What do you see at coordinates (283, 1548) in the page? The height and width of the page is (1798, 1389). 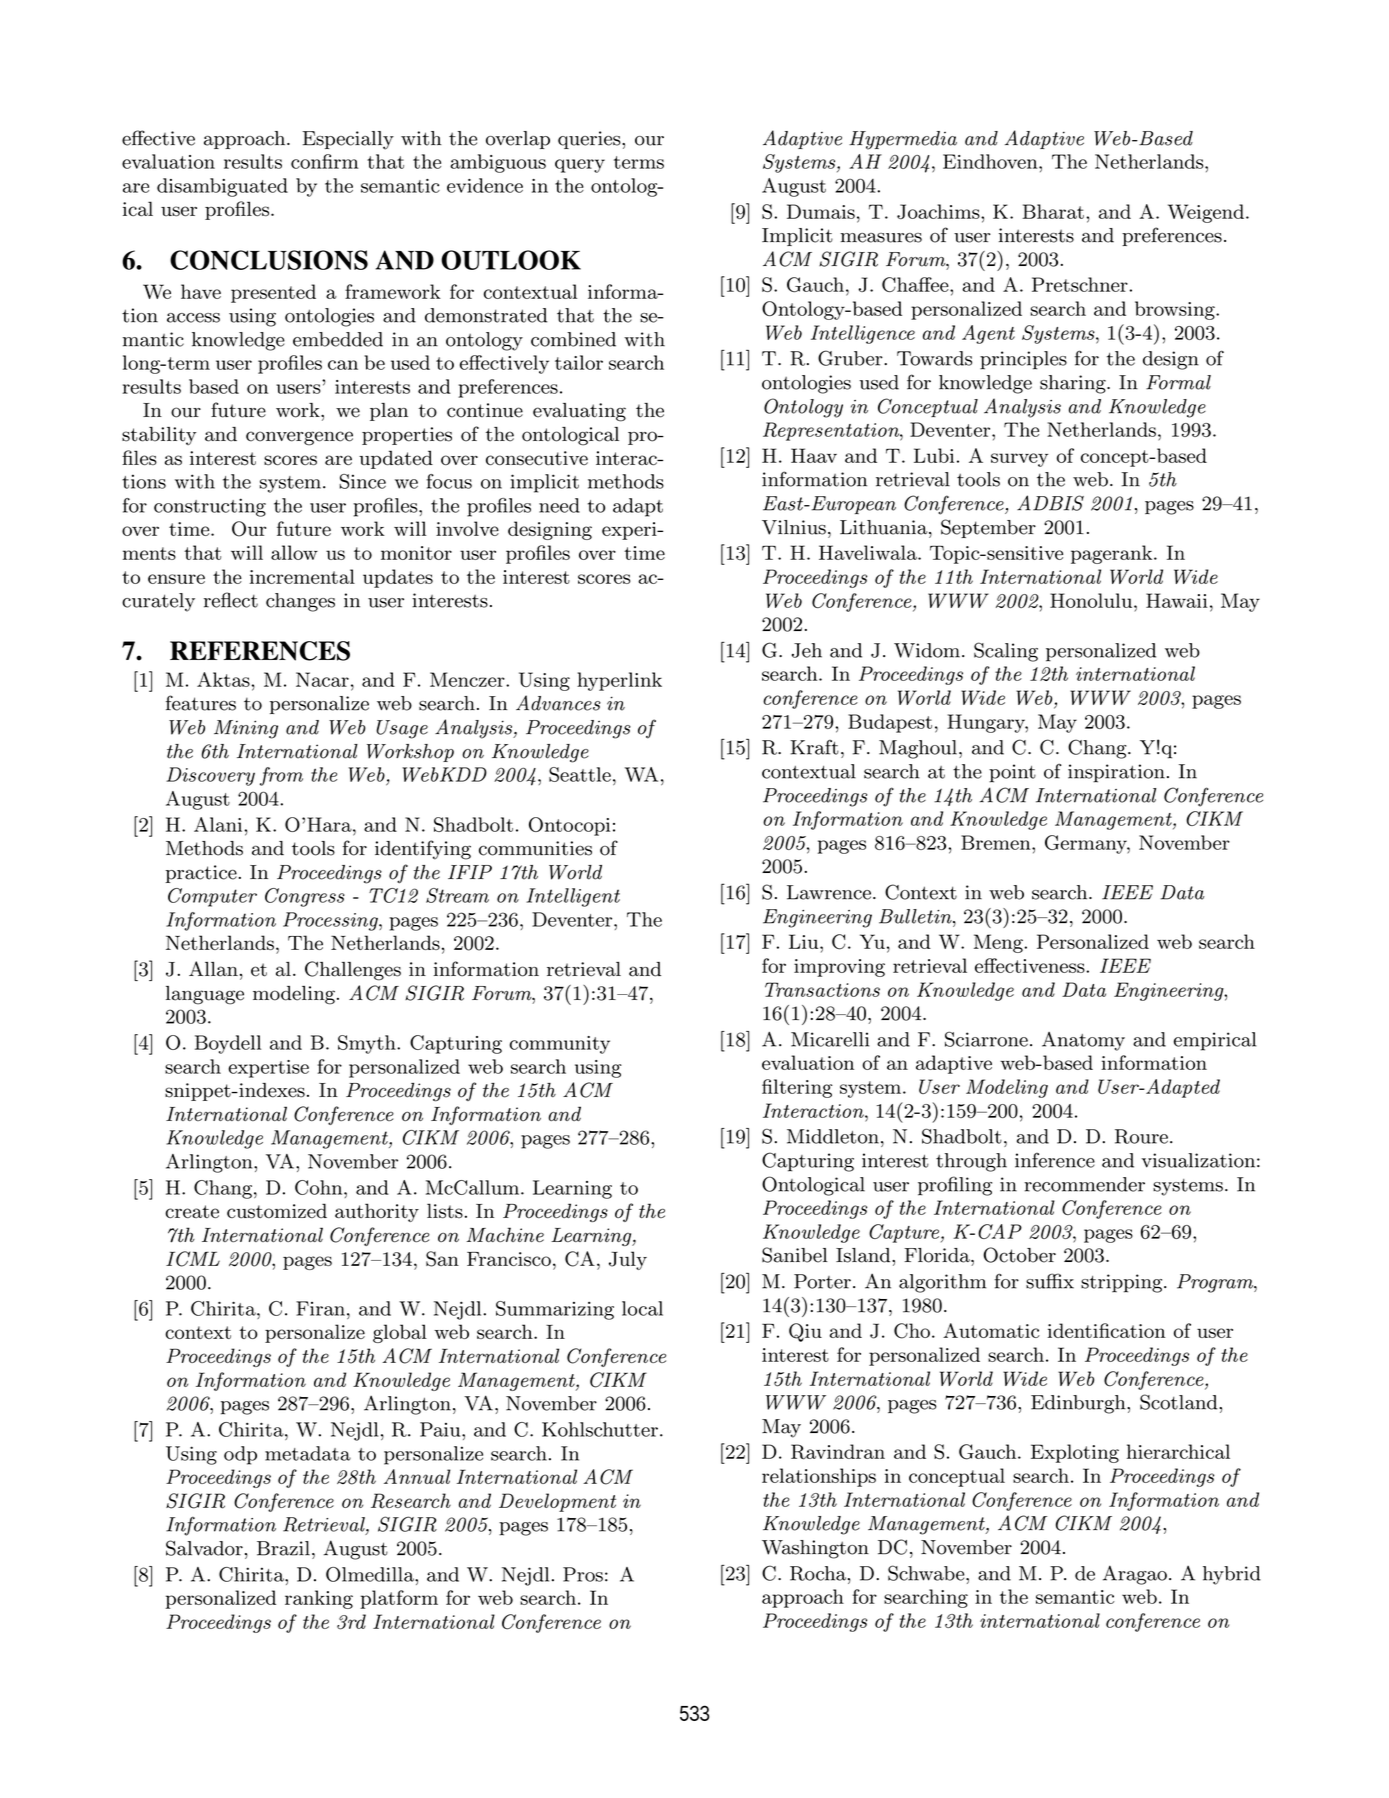 I see `Brazil` at bounding box center [283, 1548].
